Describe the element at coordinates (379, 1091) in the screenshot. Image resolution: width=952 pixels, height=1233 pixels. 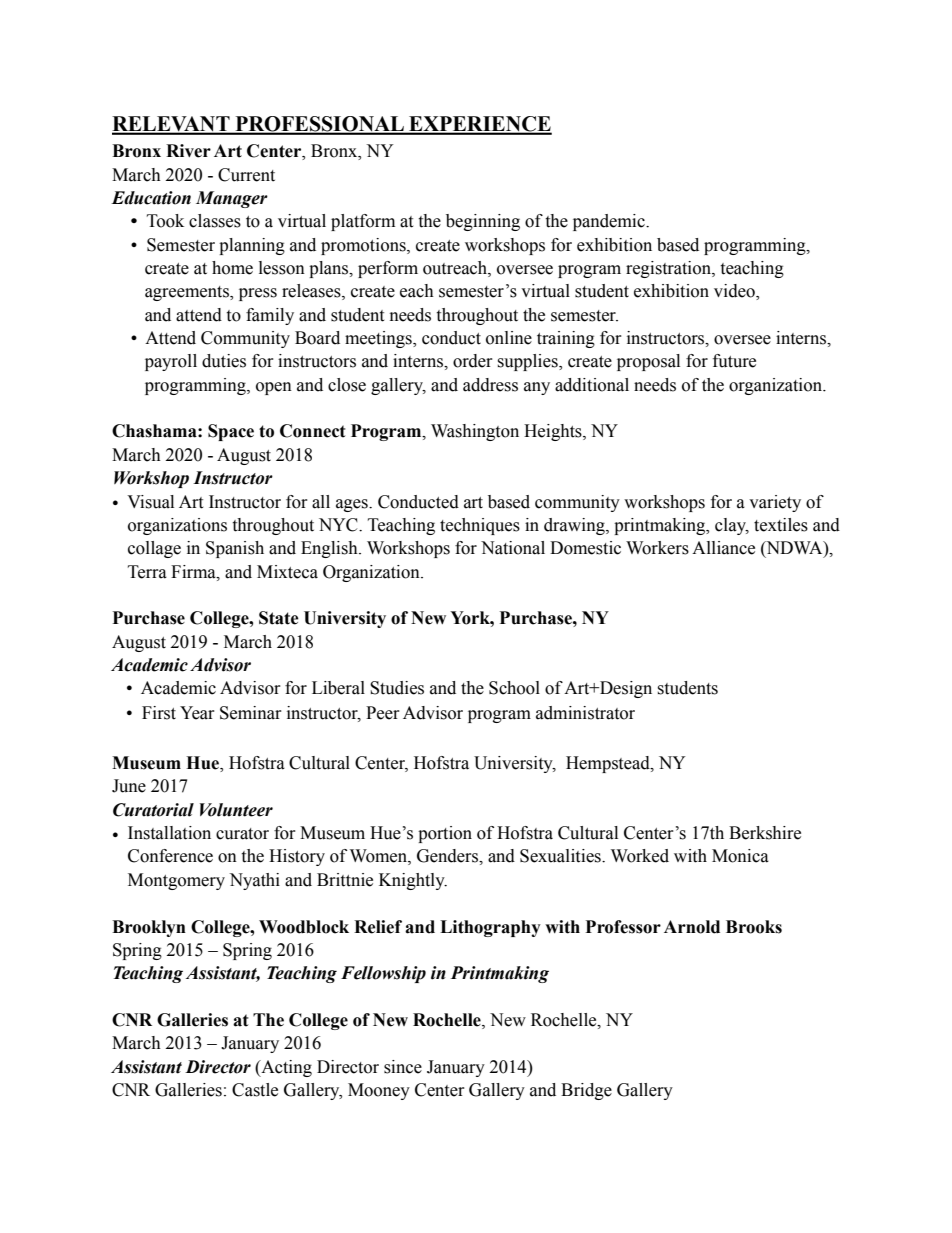
I see `Mooney` at that location.
